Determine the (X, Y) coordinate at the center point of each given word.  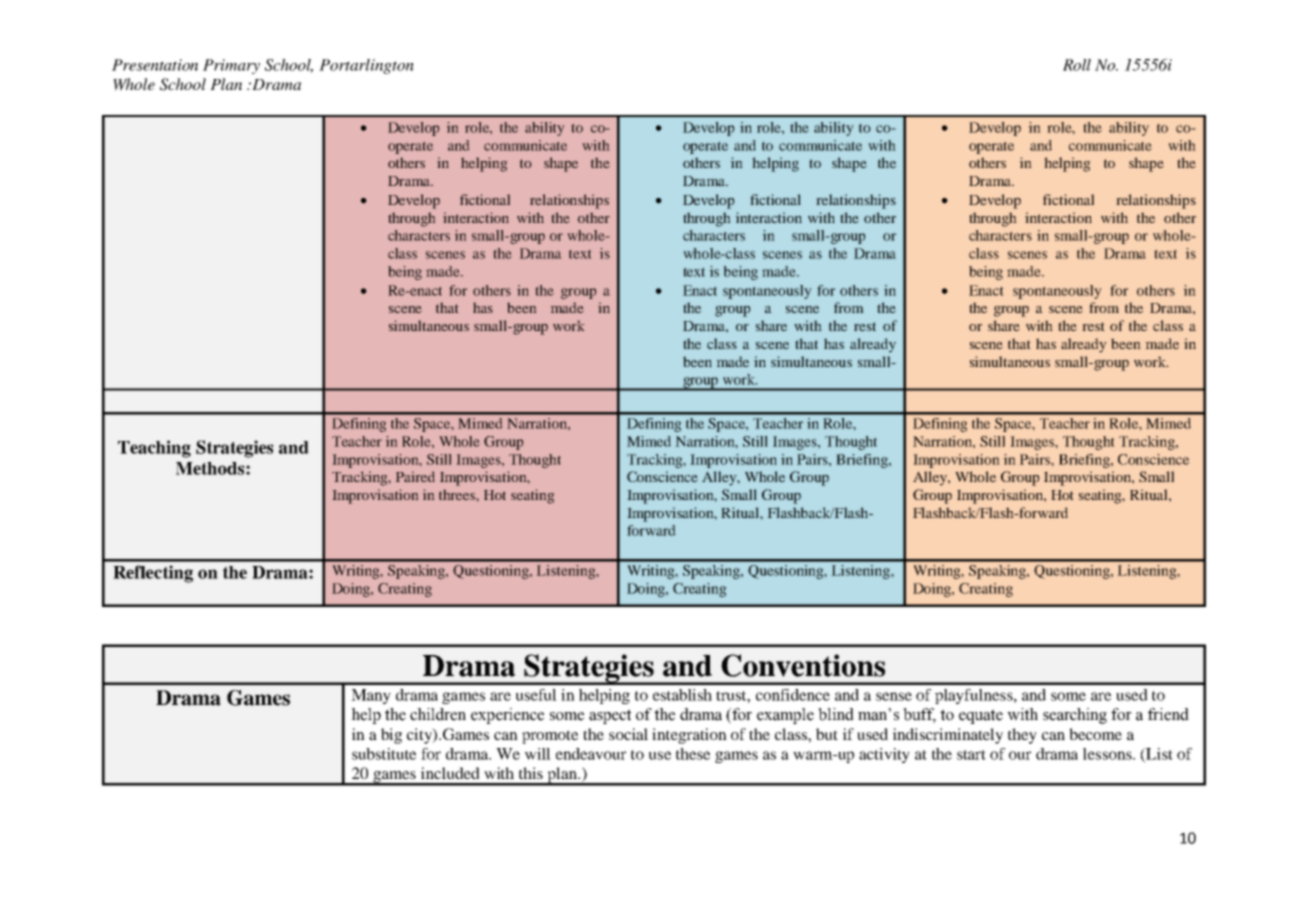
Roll (1077, 65)
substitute (384, 754)
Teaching (154, 449)
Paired (415, 476)
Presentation (155, 65)
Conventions (803, 665)
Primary (231, 66)
